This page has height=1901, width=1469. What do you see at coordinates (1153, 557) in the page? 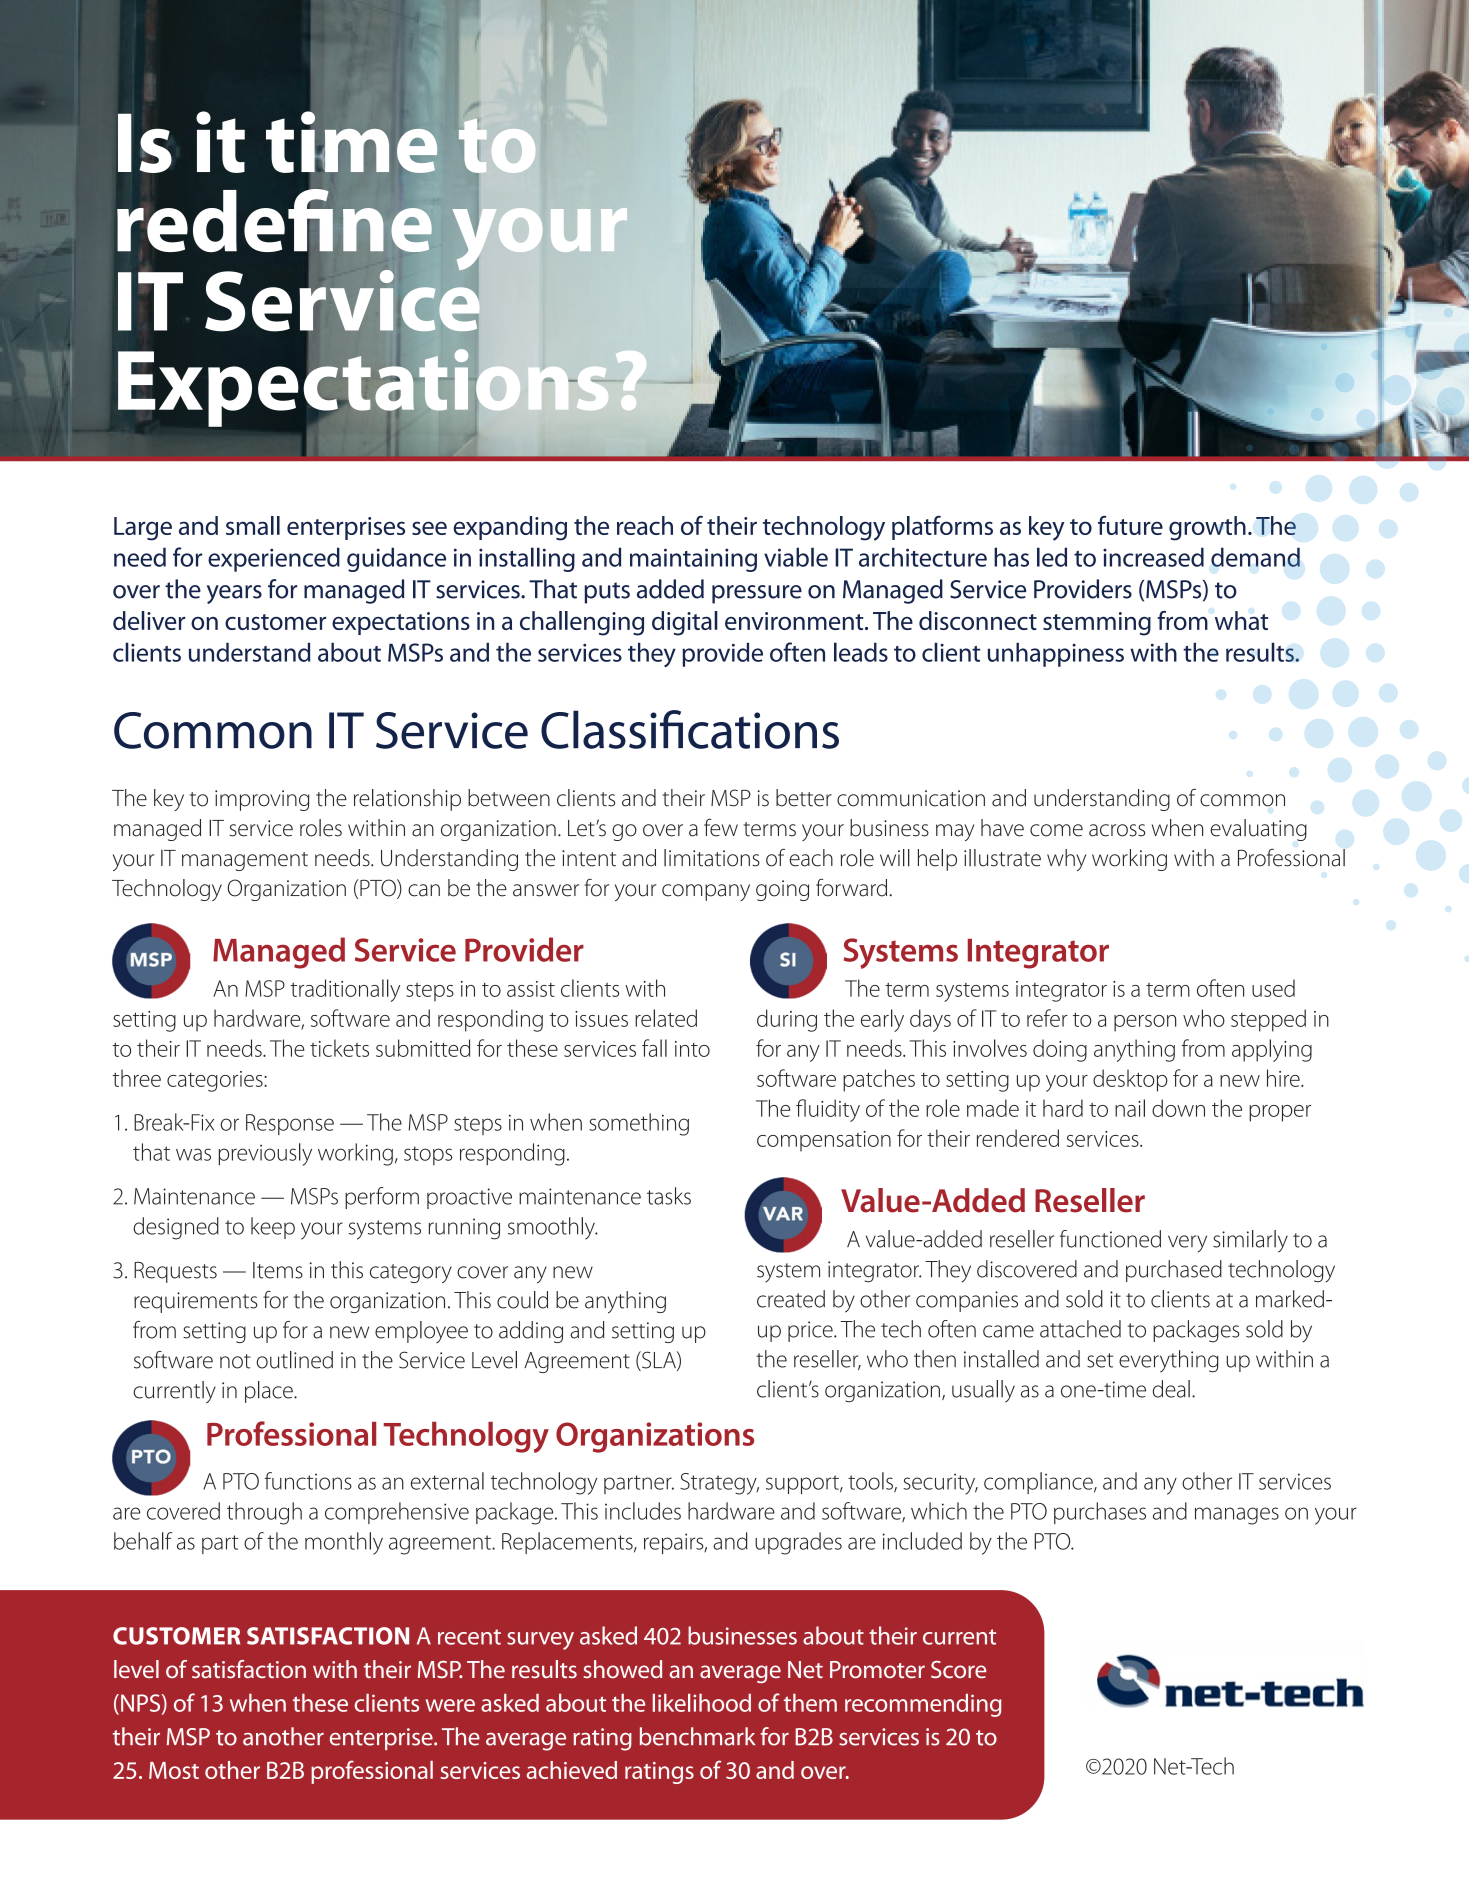
I see `increased` at bounding box center [1153, 557].
